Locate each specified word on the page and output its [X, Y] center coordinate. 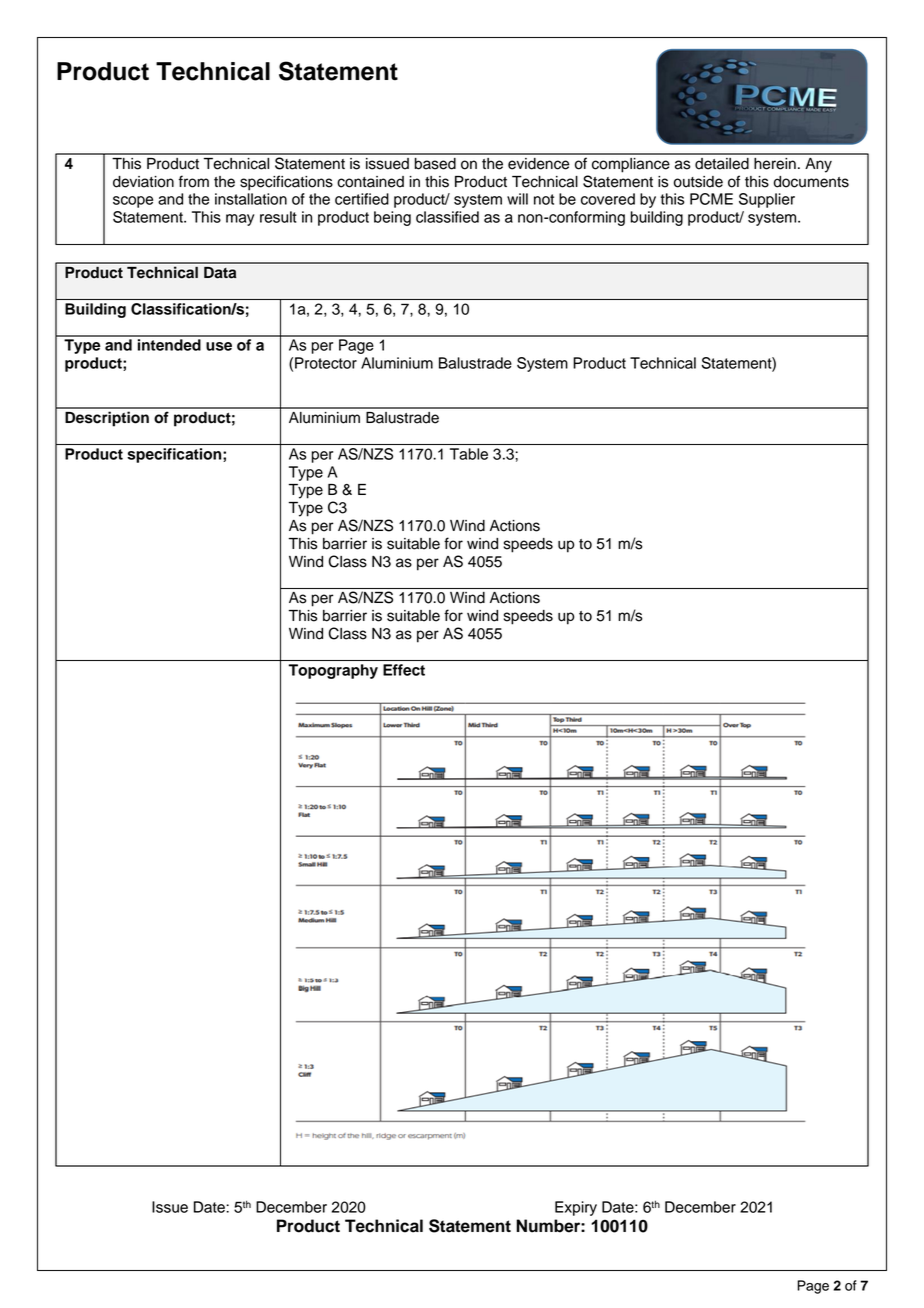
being [392, 218]
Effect [404, 670]
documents [811, 182]
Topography [333, 671]
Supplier [767, 200]
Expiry [576, 1208]
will [517, 199]
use [219, 346]
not [544, 199]
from [194, 181]
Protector [326, 363]
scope [133, 202]
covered [608, 199]
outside [698, 182]
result [278, 217]
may [240, 220]
